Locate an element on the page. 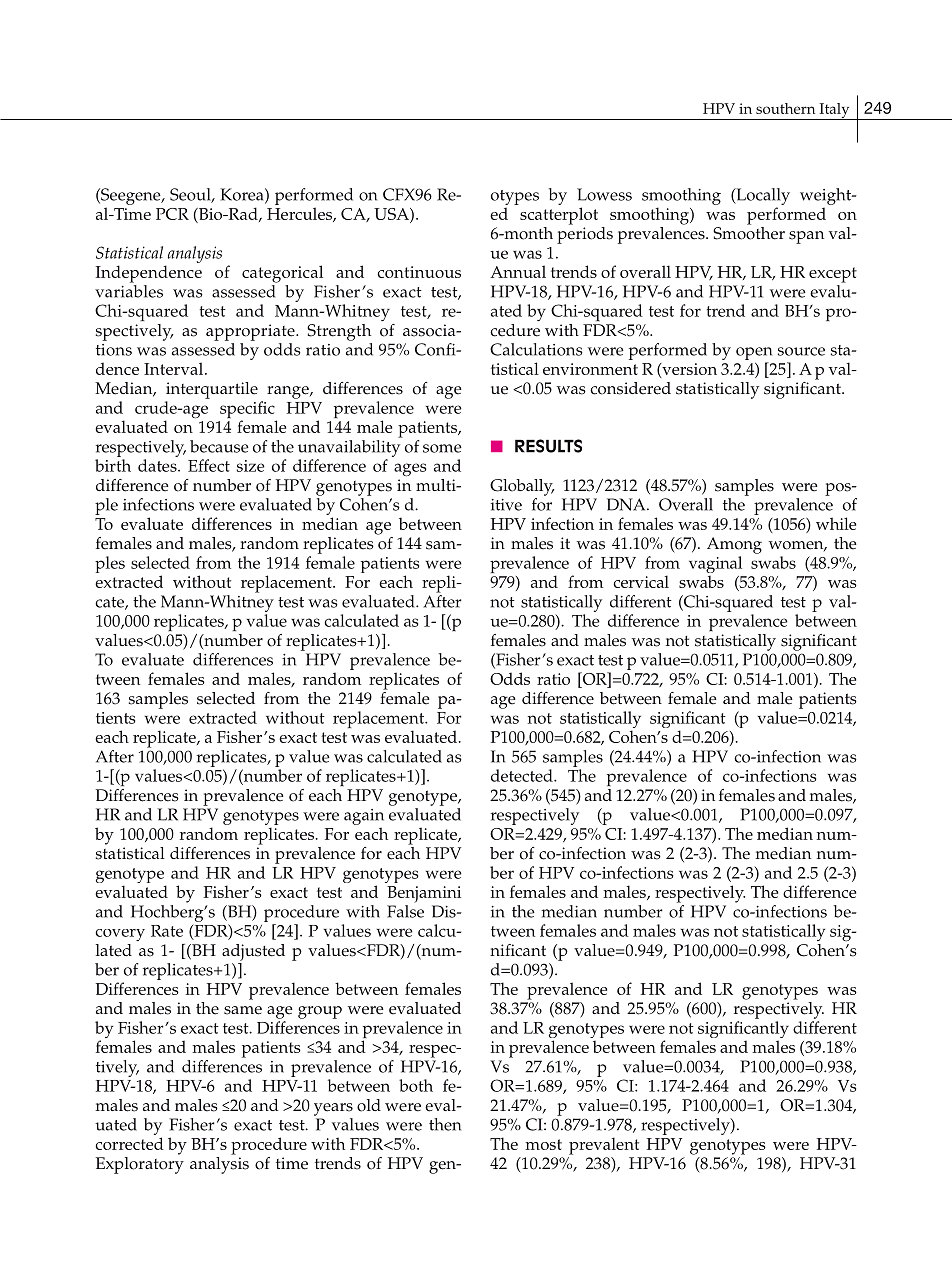 This document has height=1286, width=952. cervical is located at coordinates (641, 581).
